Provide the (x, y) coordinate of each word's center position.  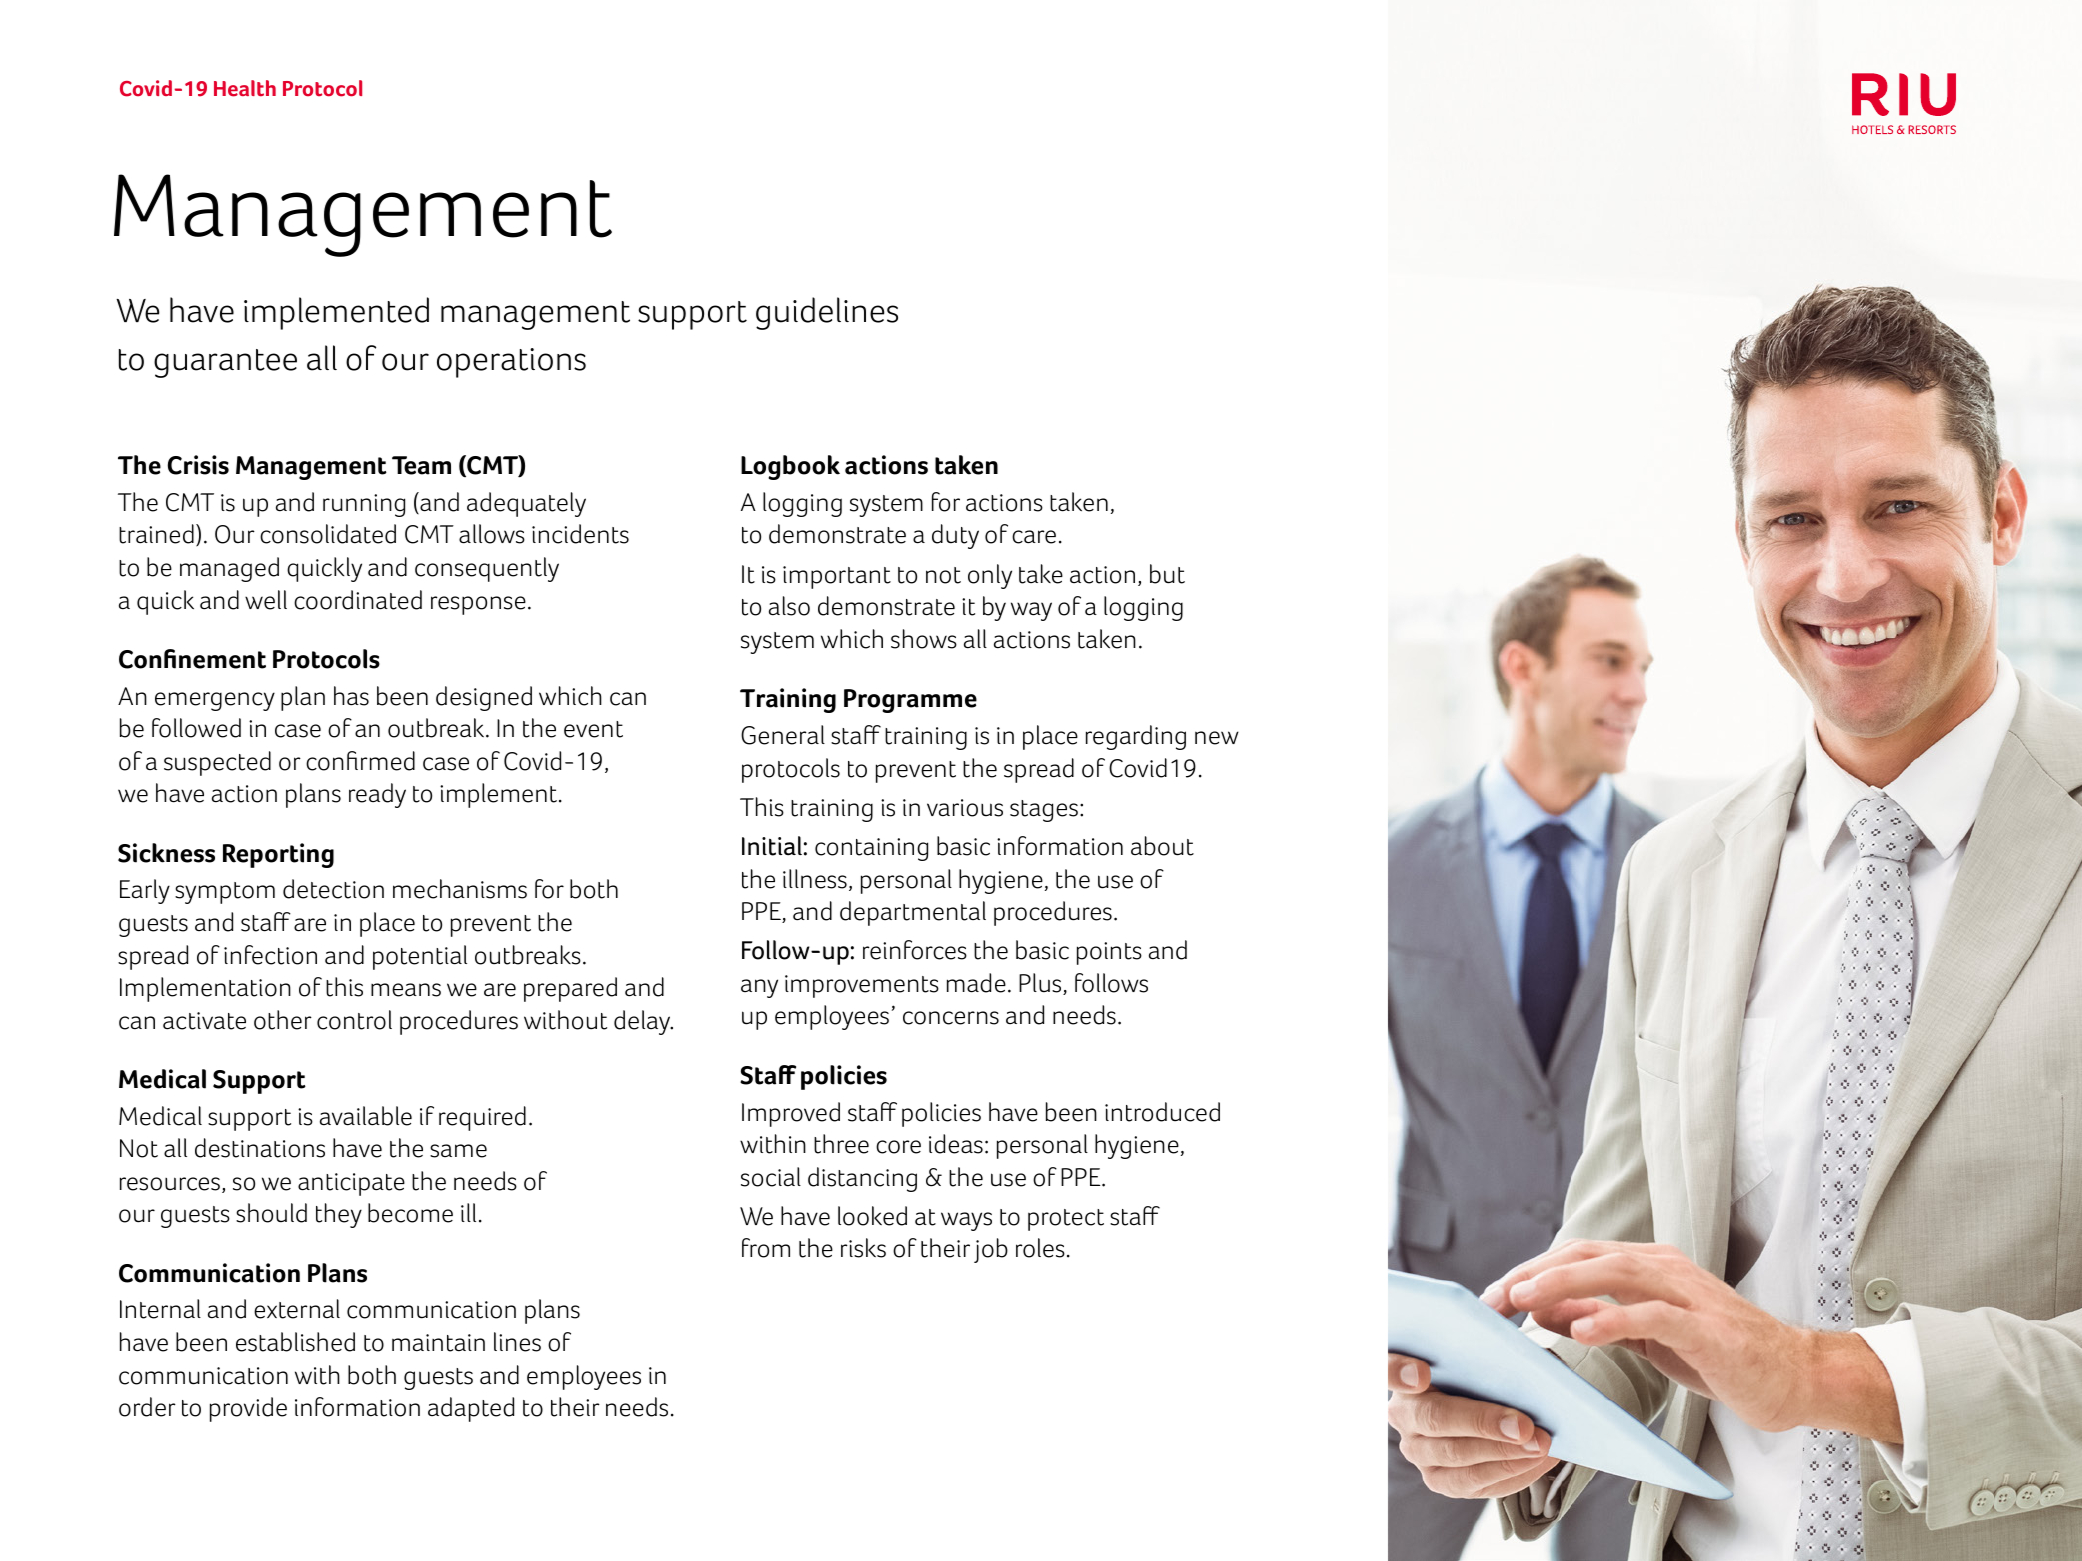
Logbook (790, 467)
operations (511, 363)
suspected (217, 763)
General (783, 735)
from (766, 1248)
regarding (1136, 737)
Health (245, 88)
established (295, 1342)
